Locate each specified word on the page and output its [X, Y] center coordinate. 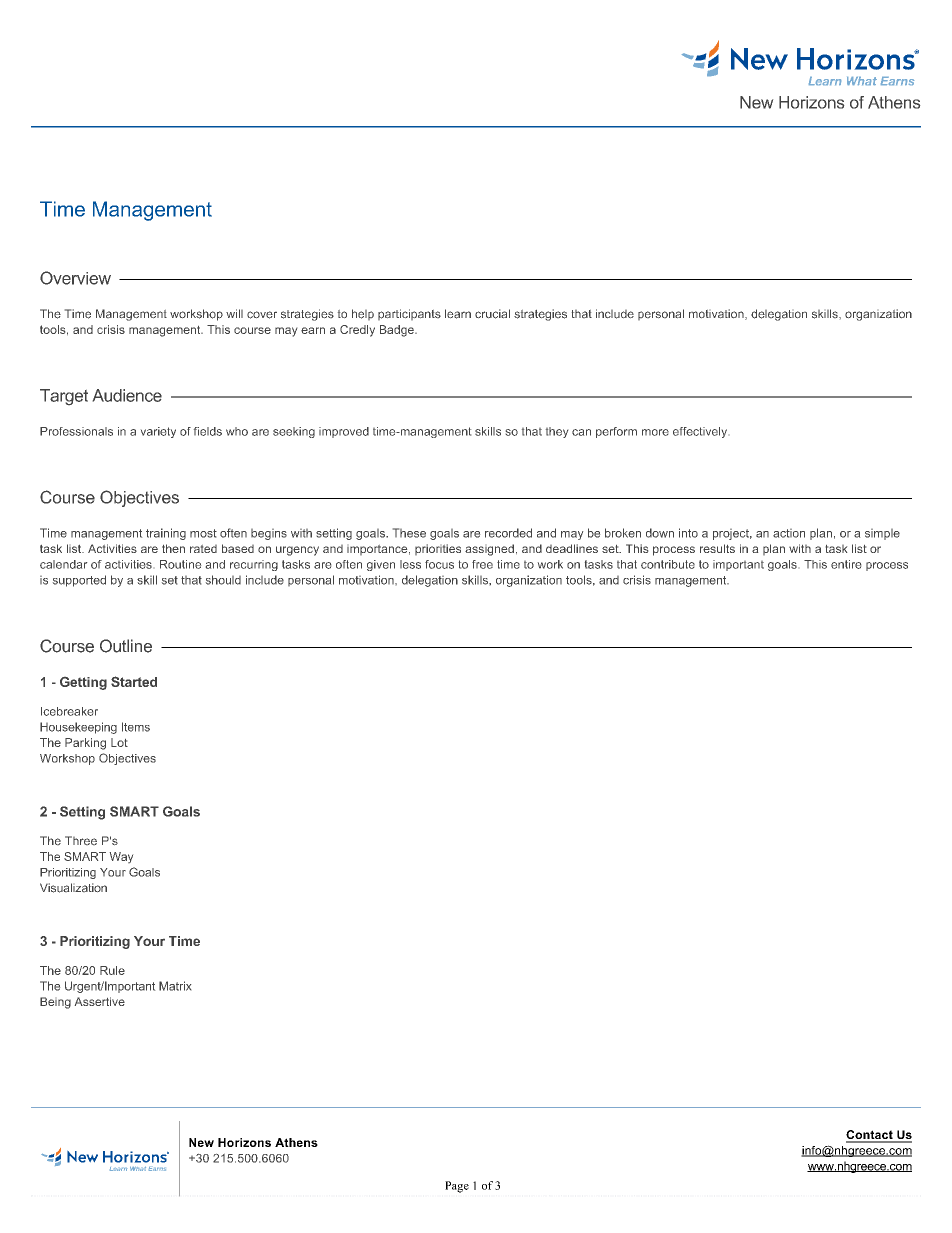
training [166, 534]
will [234, 313]
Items [136, 727]
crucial [492, 314]
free [482, 564]
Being [55, 1003]
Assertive [100, 1001]
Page [457, 1187]
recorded [508, 533]
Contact [870, 1136]
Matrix [175, 986]
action [789, 533]
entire [846, 564]
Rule [112, 970]
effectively [700, 432]
